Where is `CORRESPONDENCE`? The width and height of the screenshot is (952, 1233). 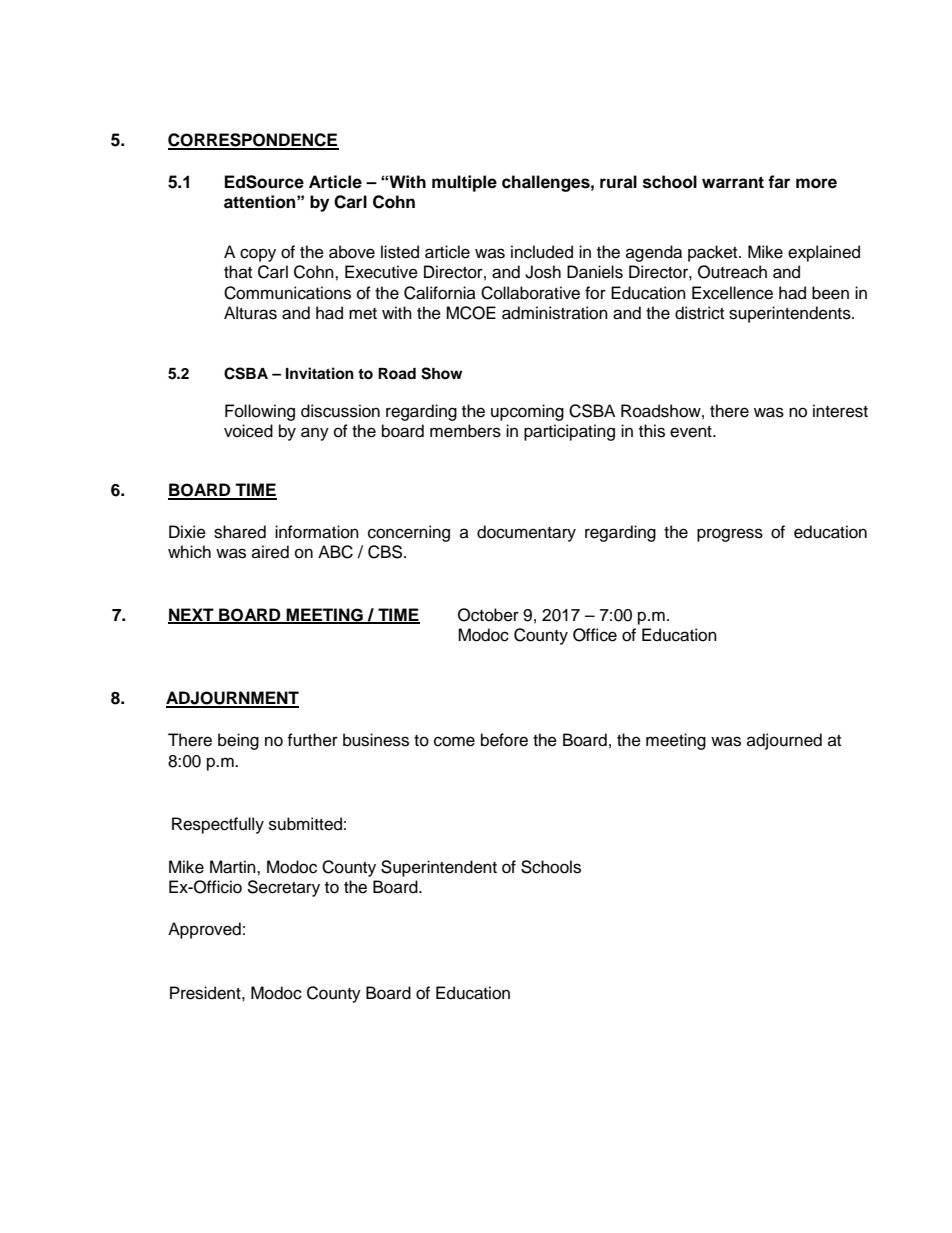
CORRESPONDENCE is located at coordinates (253, 141).
